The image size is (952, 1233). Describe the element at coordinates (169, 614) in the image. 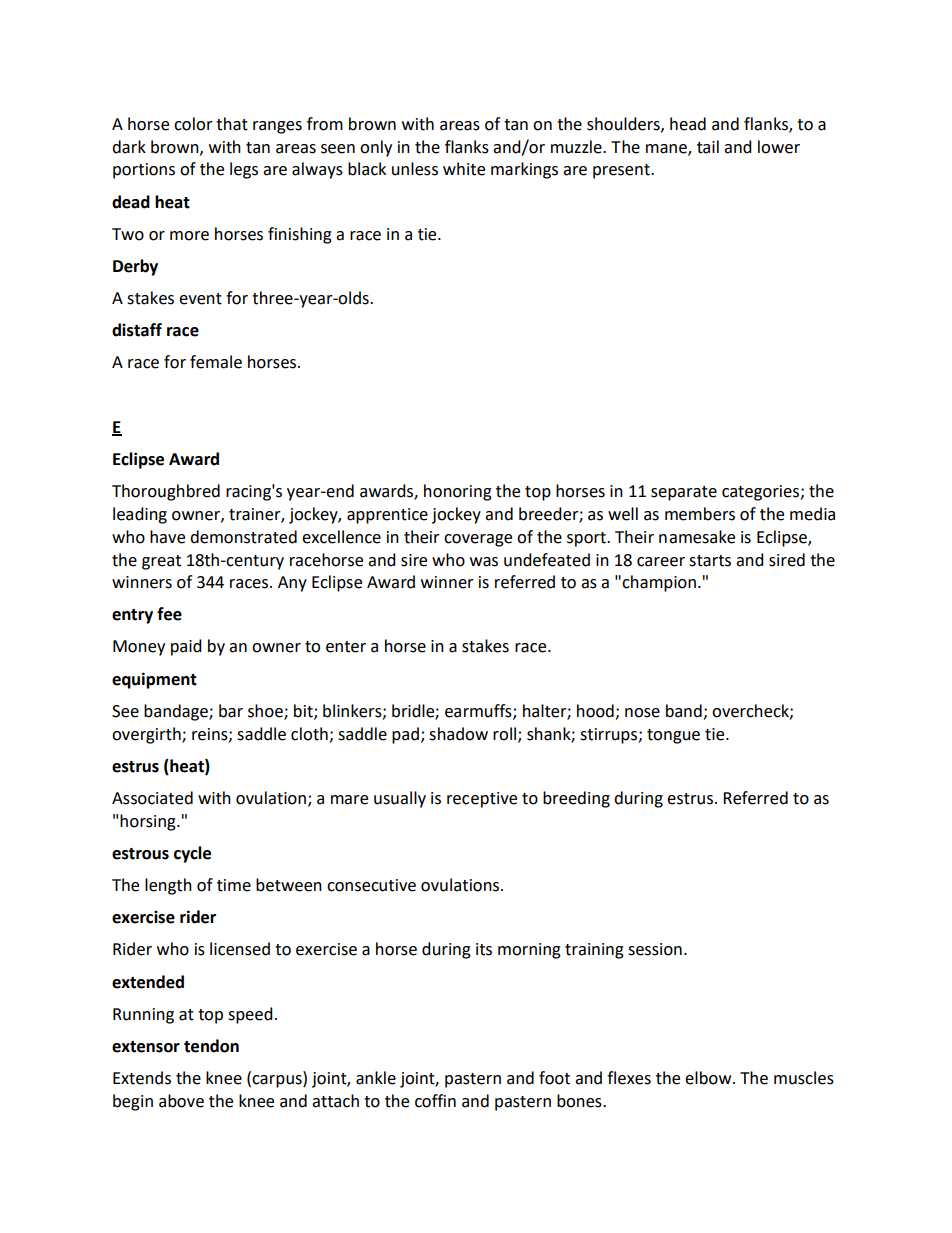

I see `fee` at that location.
